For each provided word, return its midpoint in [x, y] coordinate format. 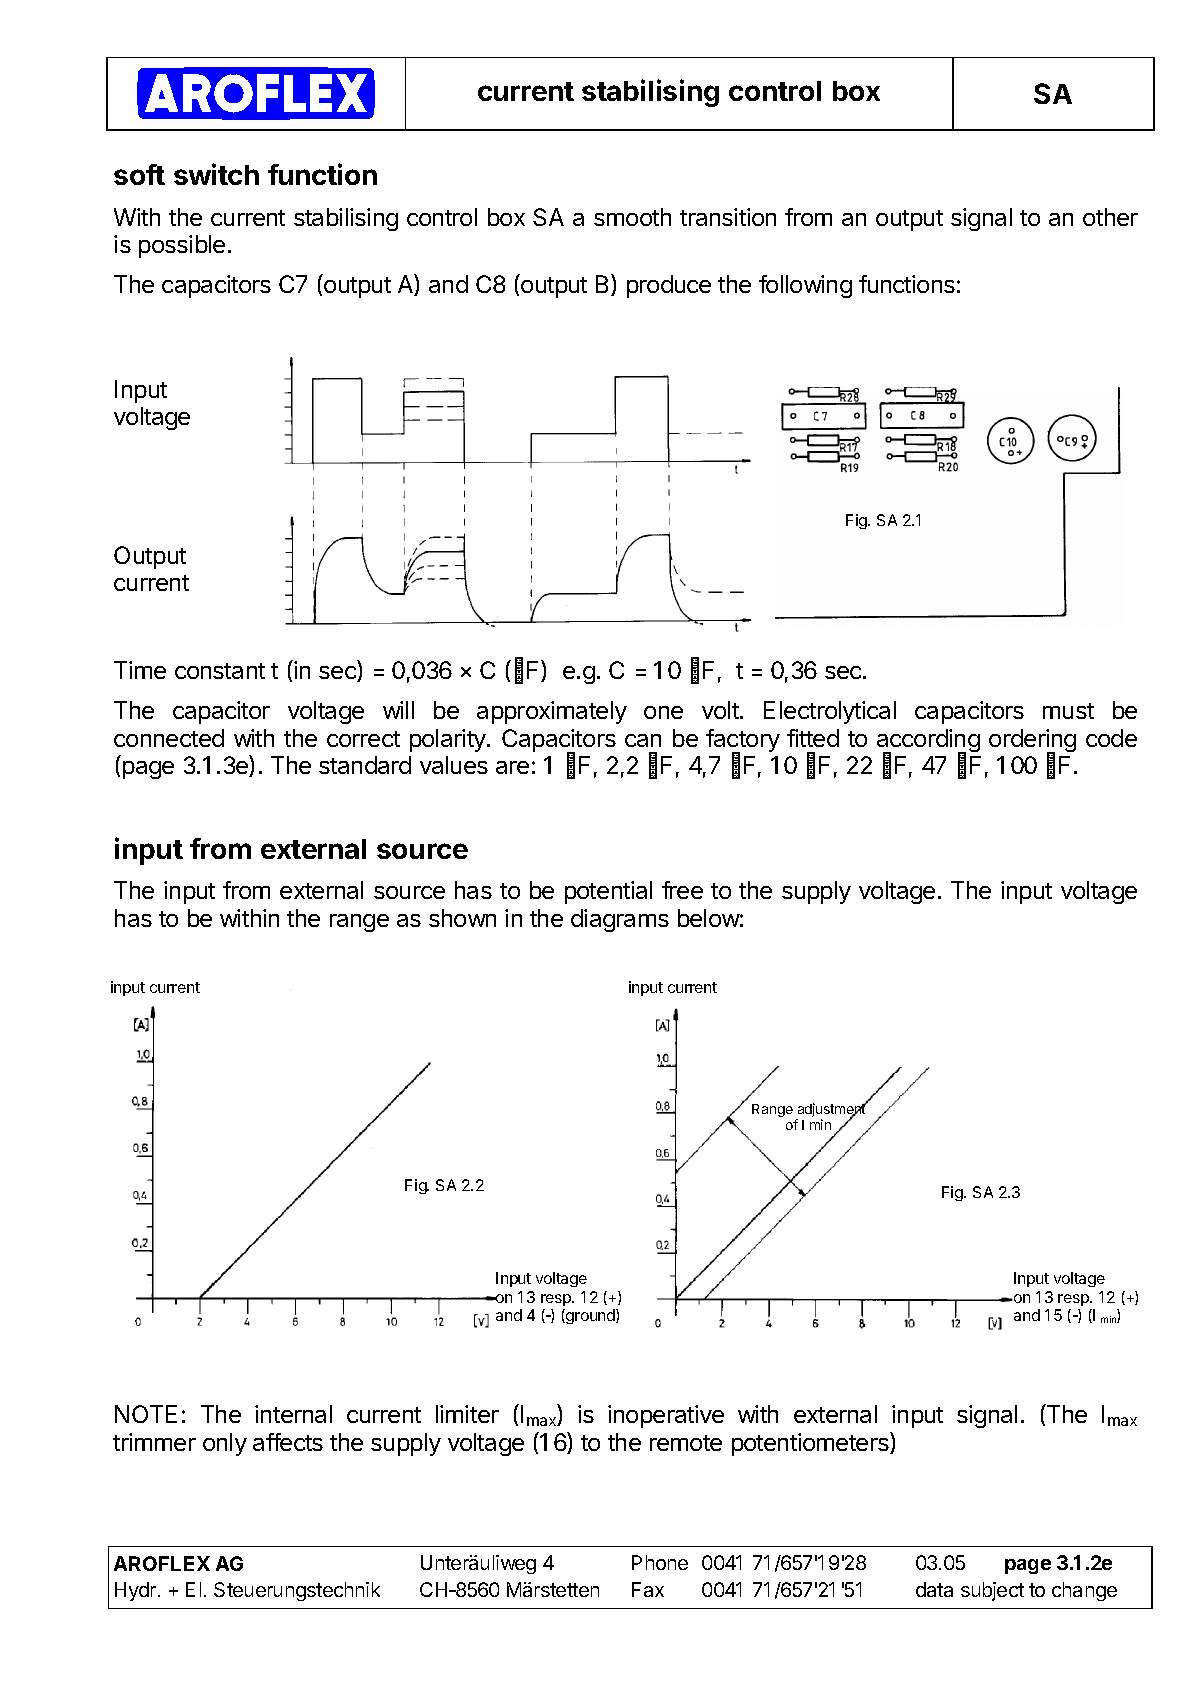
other [1110, 217]
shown [462, 918]
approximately [552, 712]
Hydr [137, 1591]
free [682, 890]
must [1068, 711]
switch [216, 174]
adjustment [832, 1111]
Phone [660, 1562]
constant [220, 671]
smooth [632, 217]
